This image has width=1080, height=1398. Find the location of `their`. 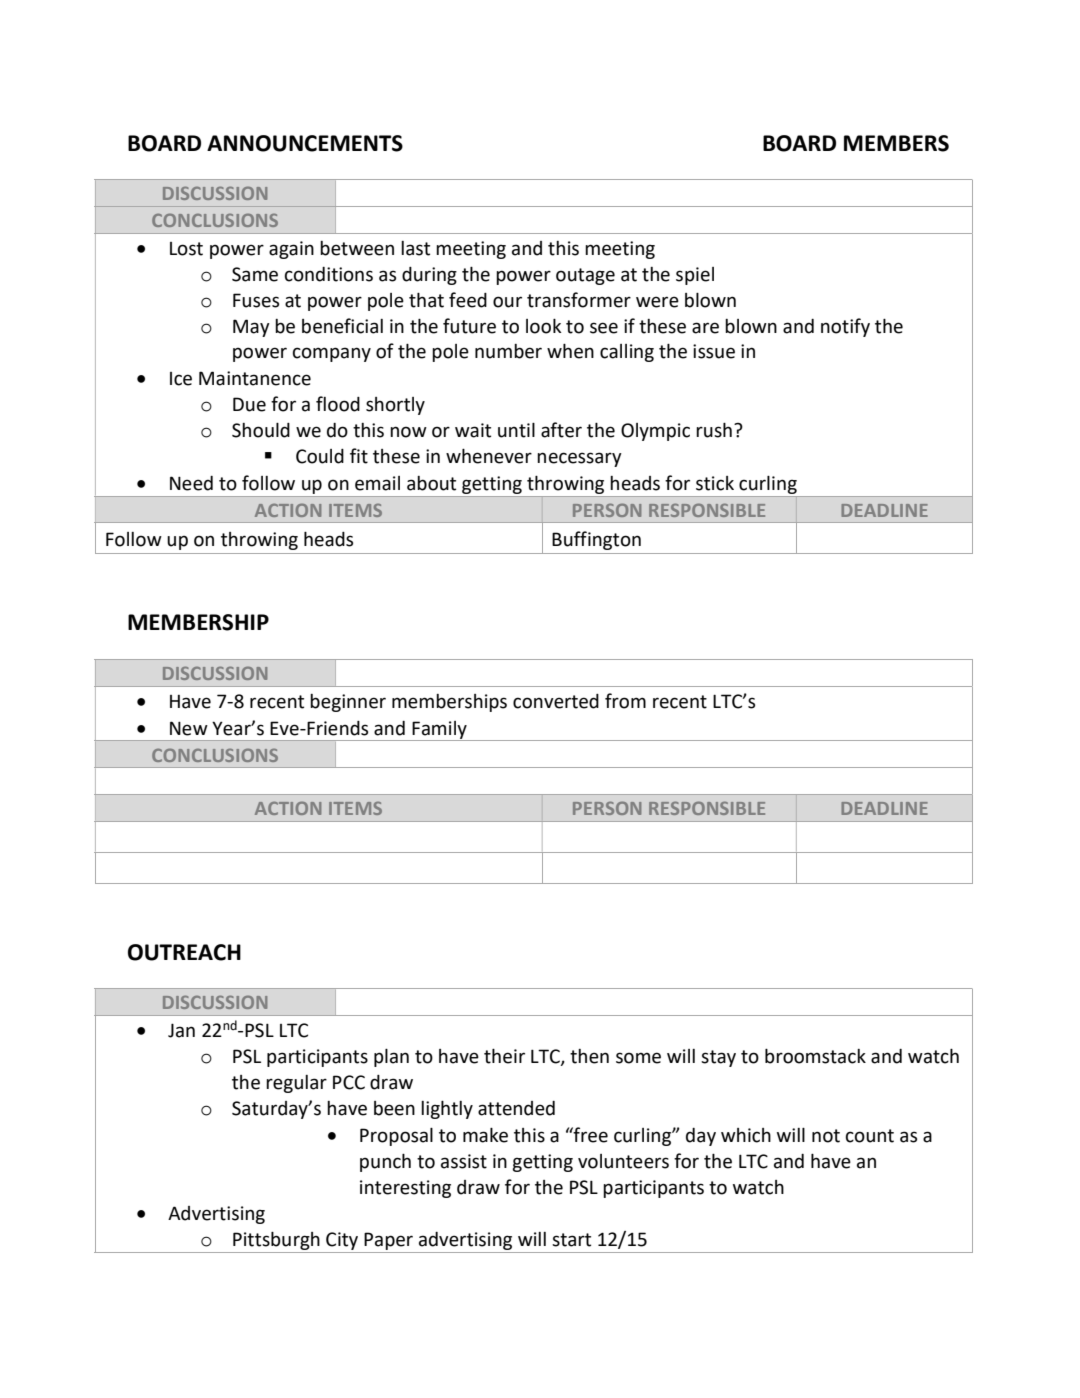

their is located at coordinates (504, 1056).
